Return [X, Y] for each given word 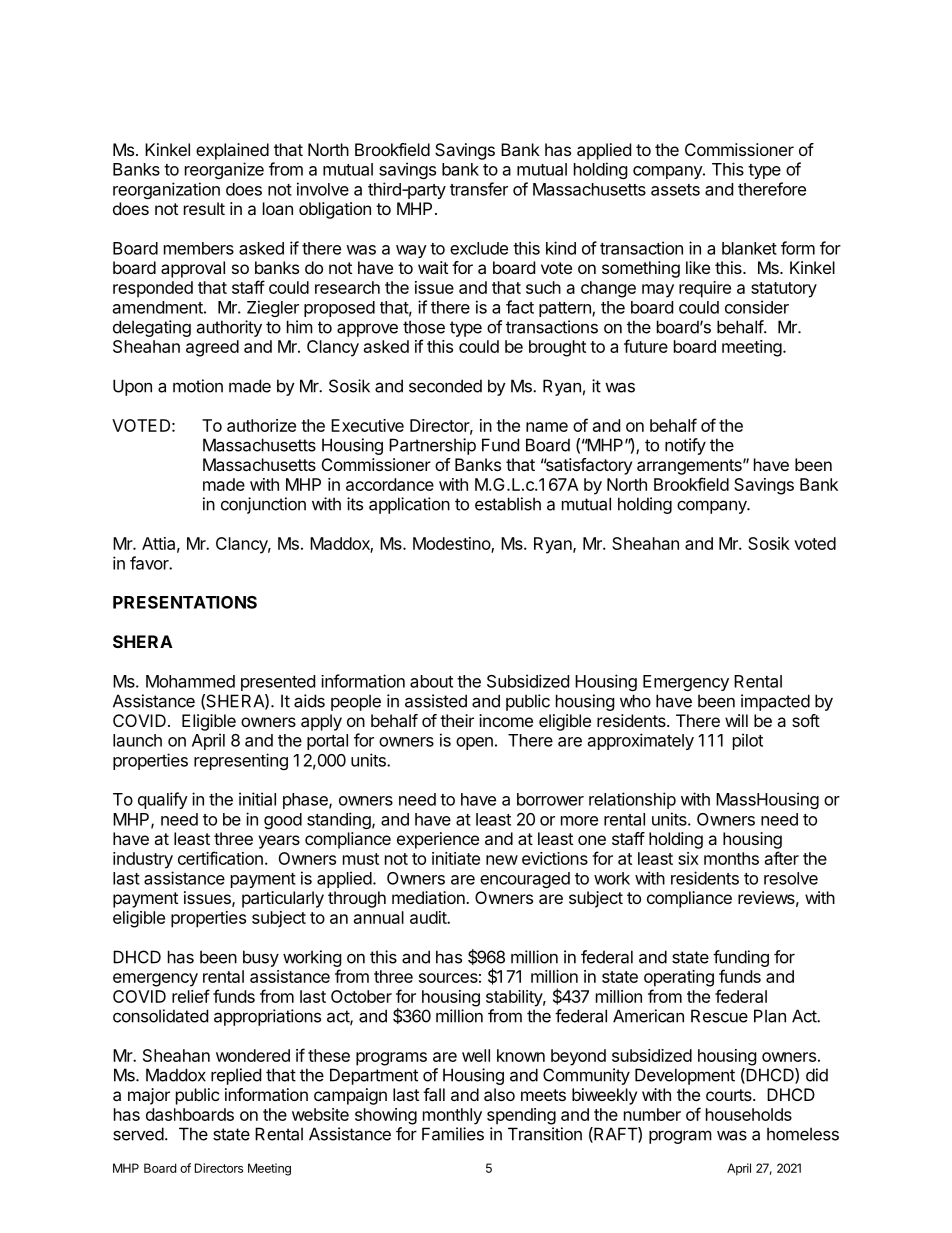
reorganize [224, 170]
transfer [479, 189]
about [431, 681]
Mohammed [190, 681]
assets [675, 190]
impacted [775, 702]
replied [236, 1076]
